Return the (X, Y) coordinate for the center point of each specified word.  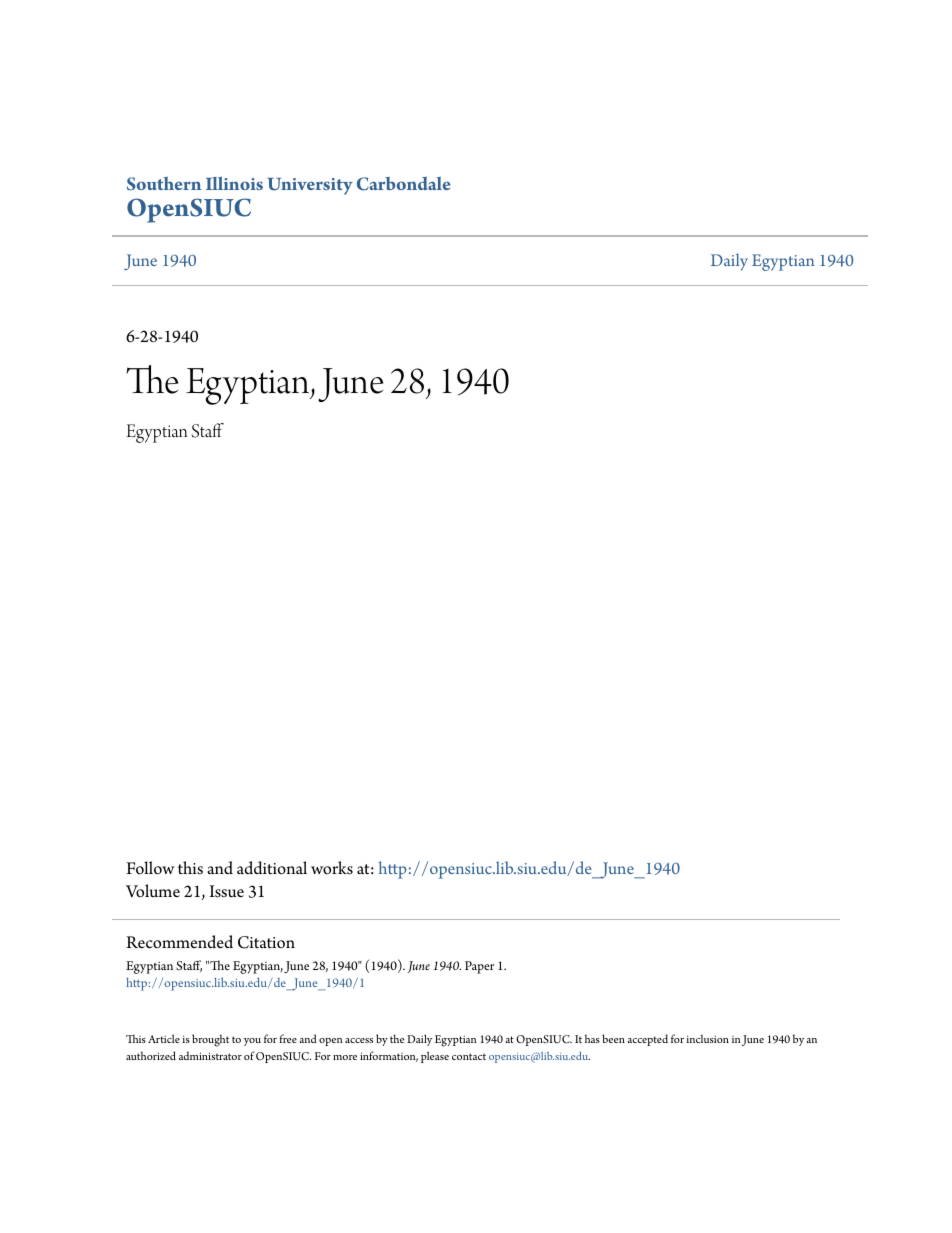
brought (210, 1040)
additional (272, 868)
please (435, 1057)
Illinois (234, 183)
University (310, 186)
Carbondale (404, 184)
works (332, 868)
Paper (479, 967)
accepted (647, 1040)
